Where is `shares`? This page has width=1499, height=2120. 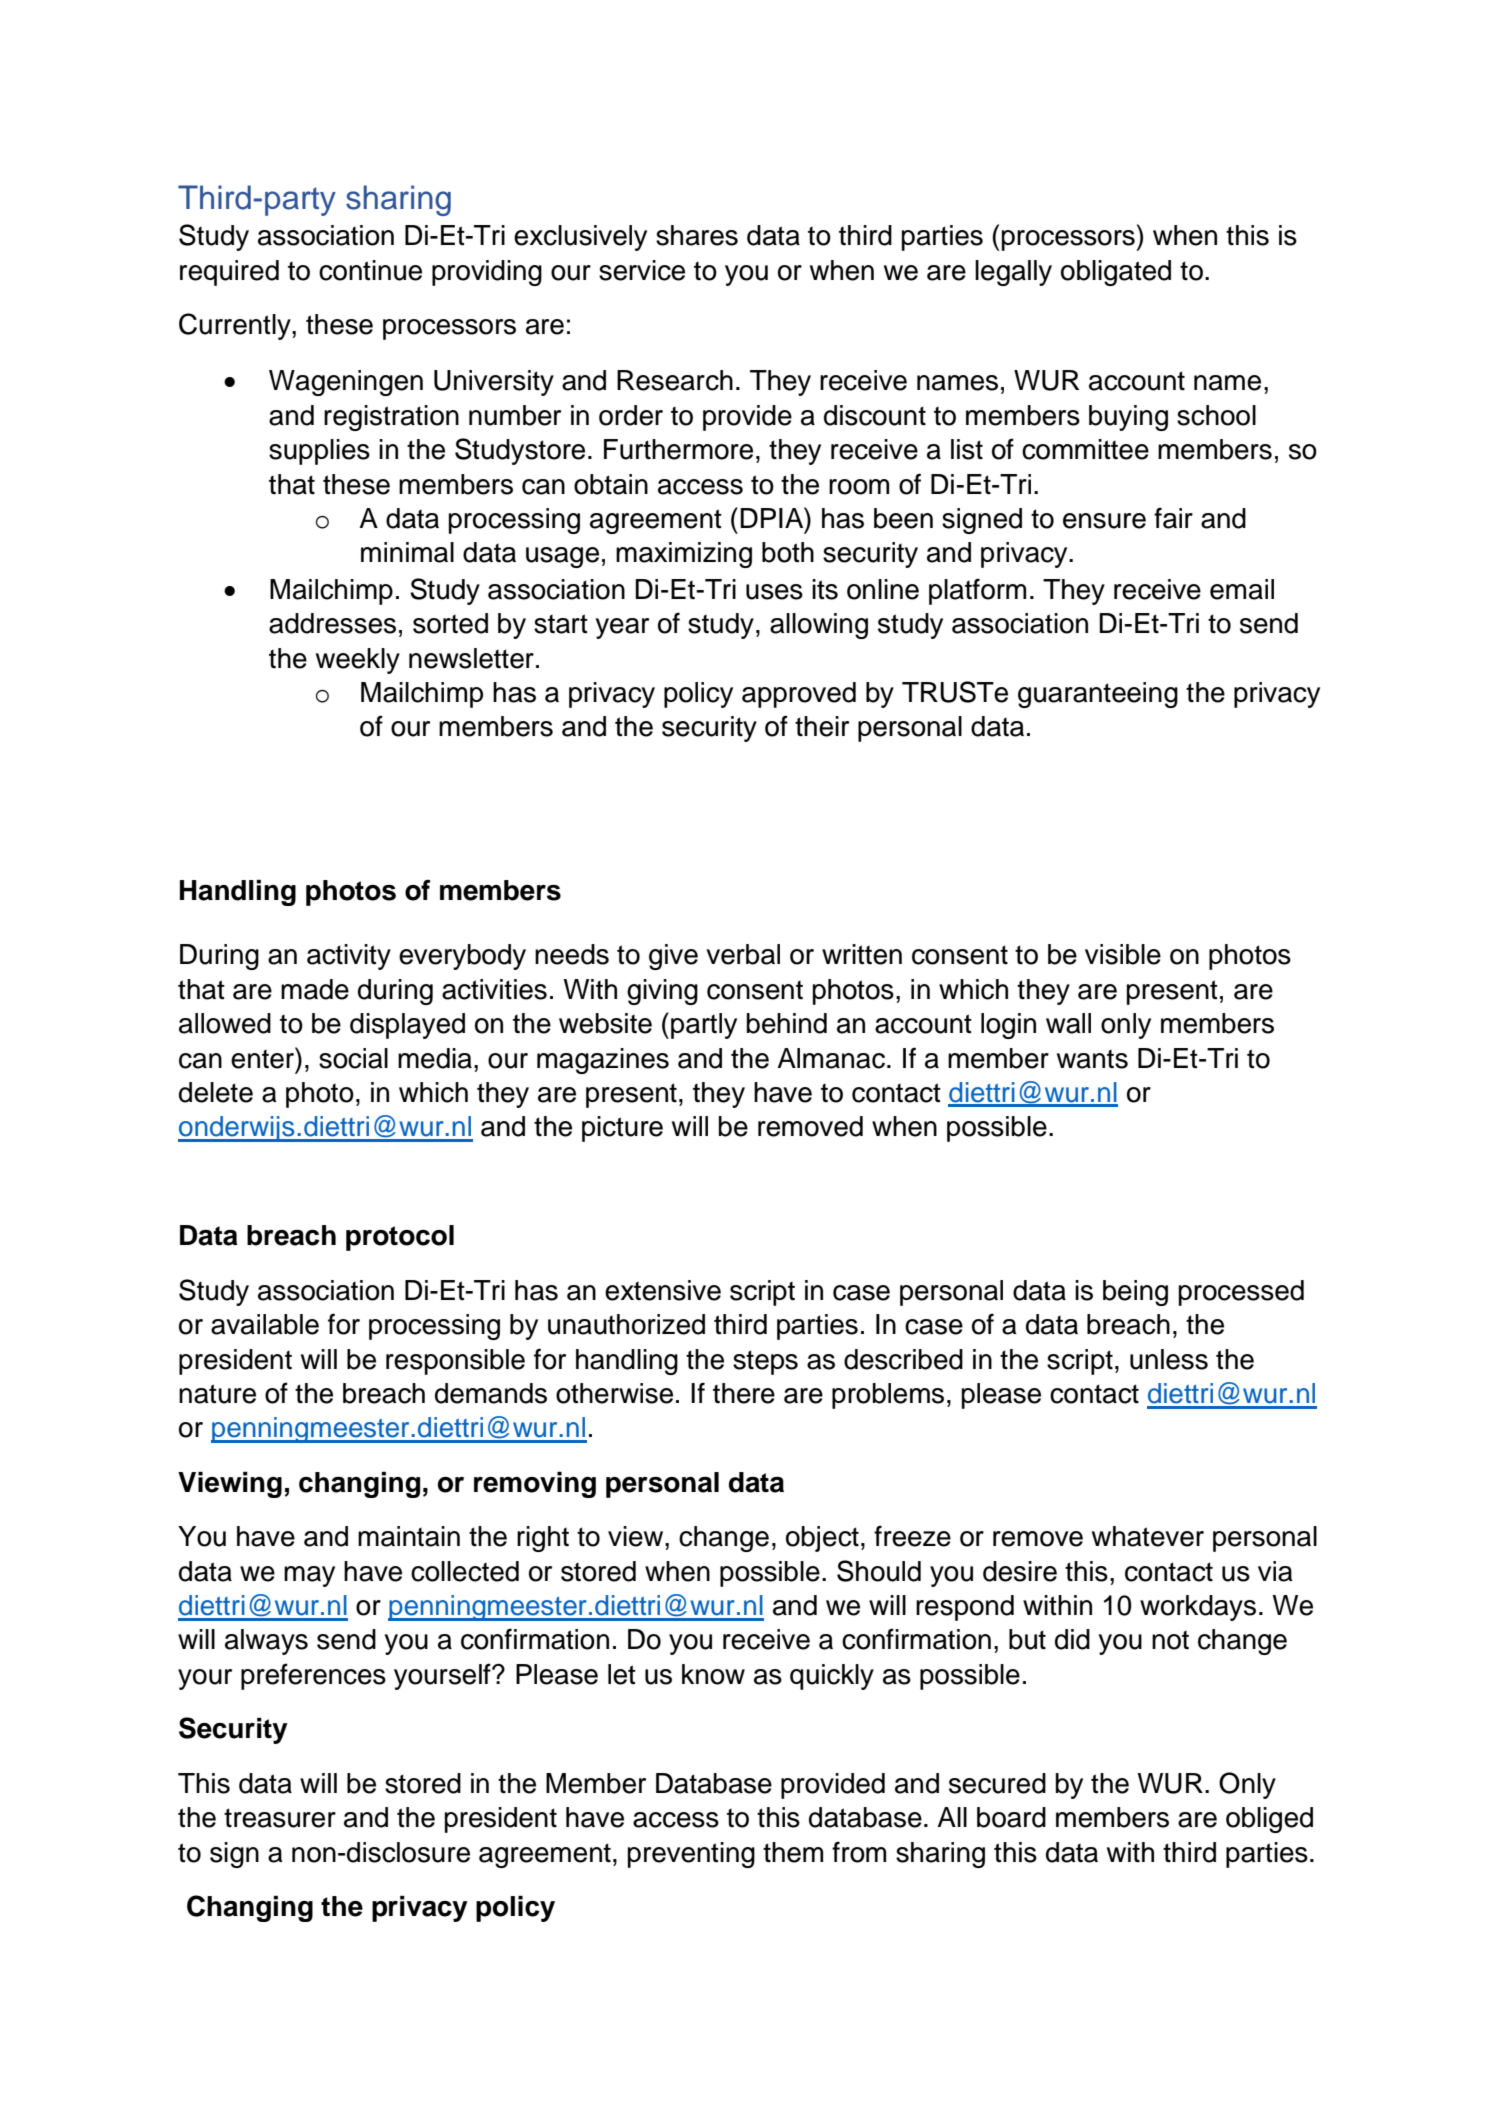 shares is located at coordinates (697, 235).
